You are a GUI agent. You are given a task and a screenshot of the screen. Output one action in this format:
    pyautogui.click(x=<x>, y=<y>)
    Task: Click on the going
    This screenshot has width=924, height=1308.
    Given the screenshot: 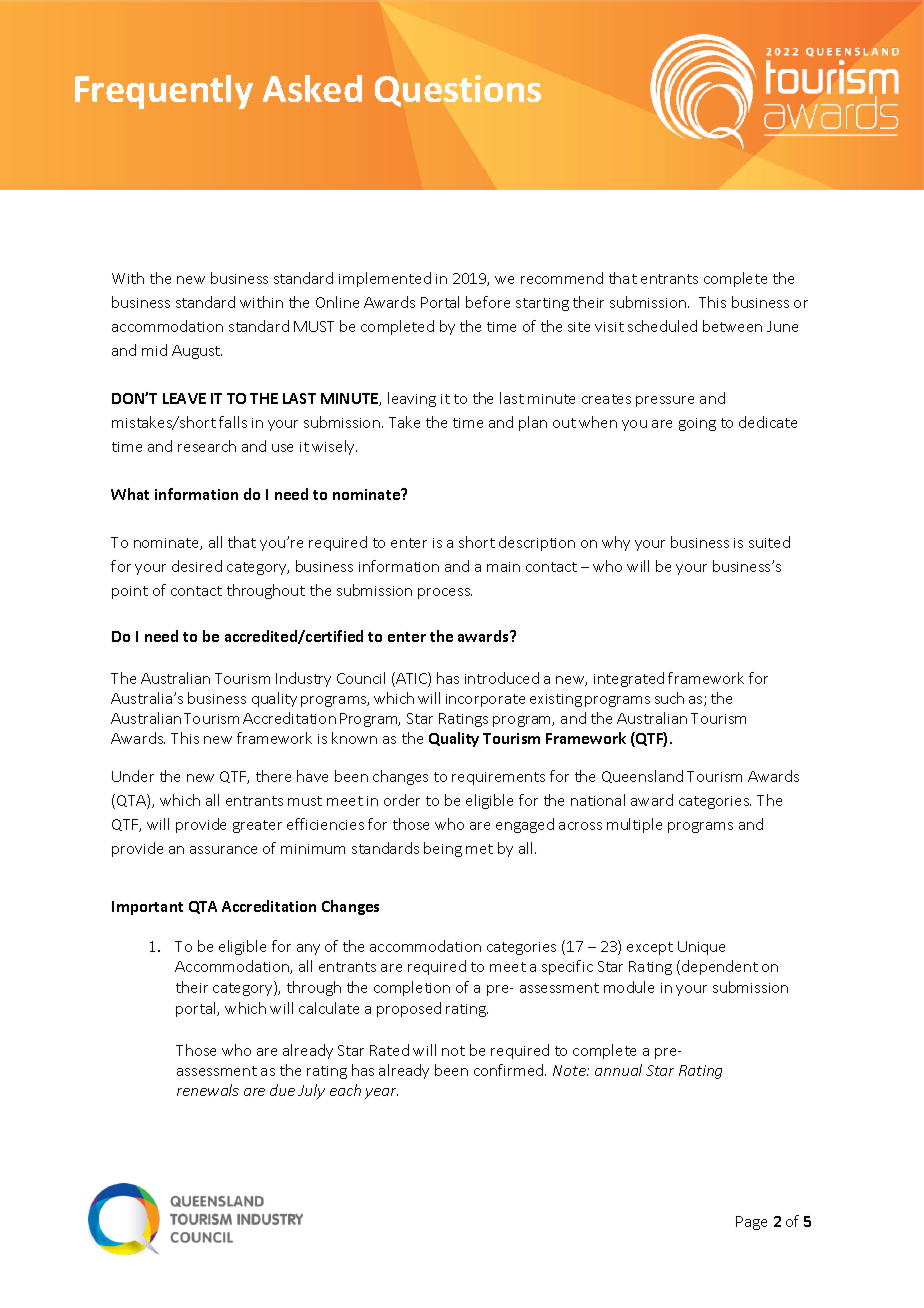 What is the action you would take?
    pyautogui.click(x=697, y=424)
